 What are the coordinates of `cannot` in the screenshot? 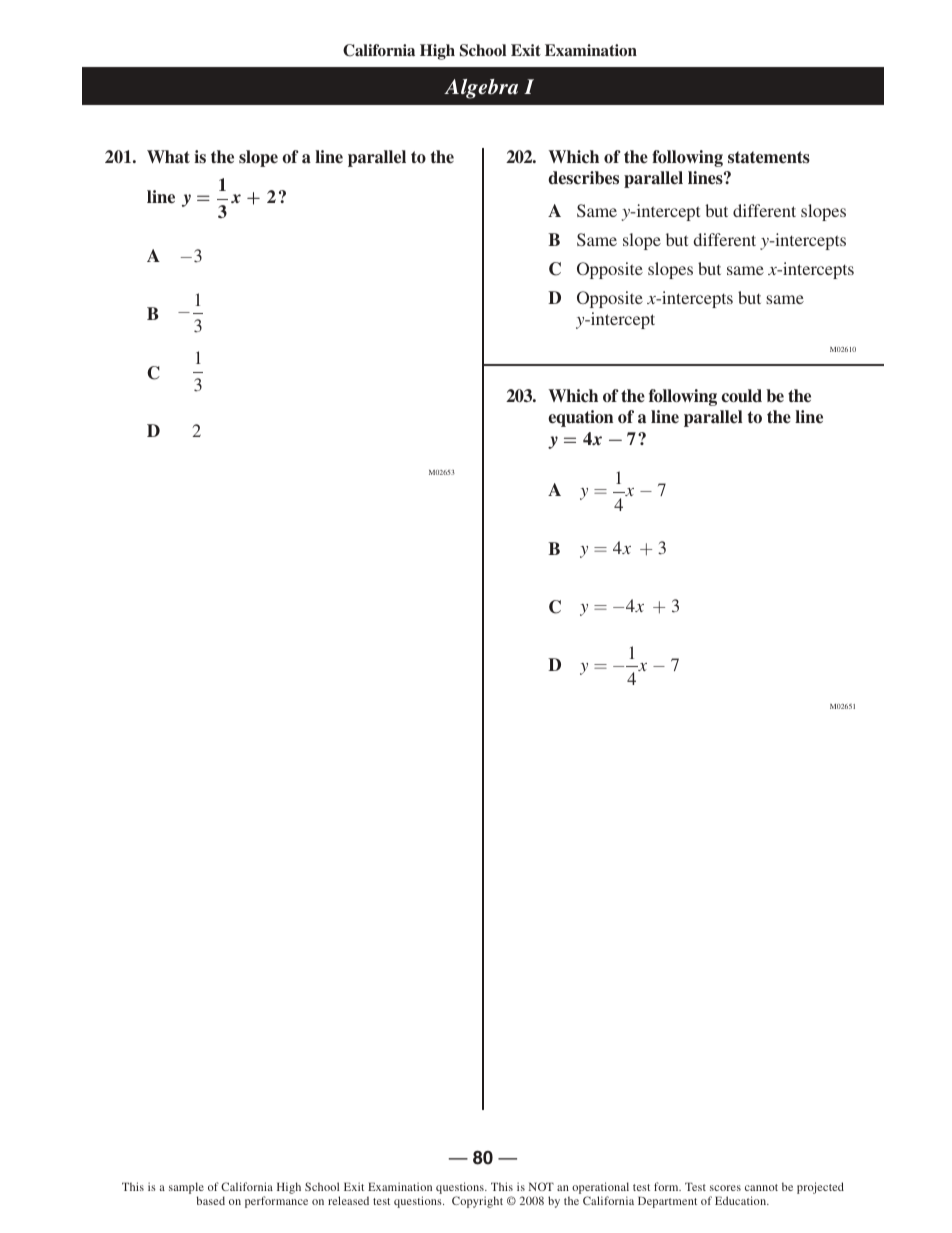 It's located at (761, 1187).
